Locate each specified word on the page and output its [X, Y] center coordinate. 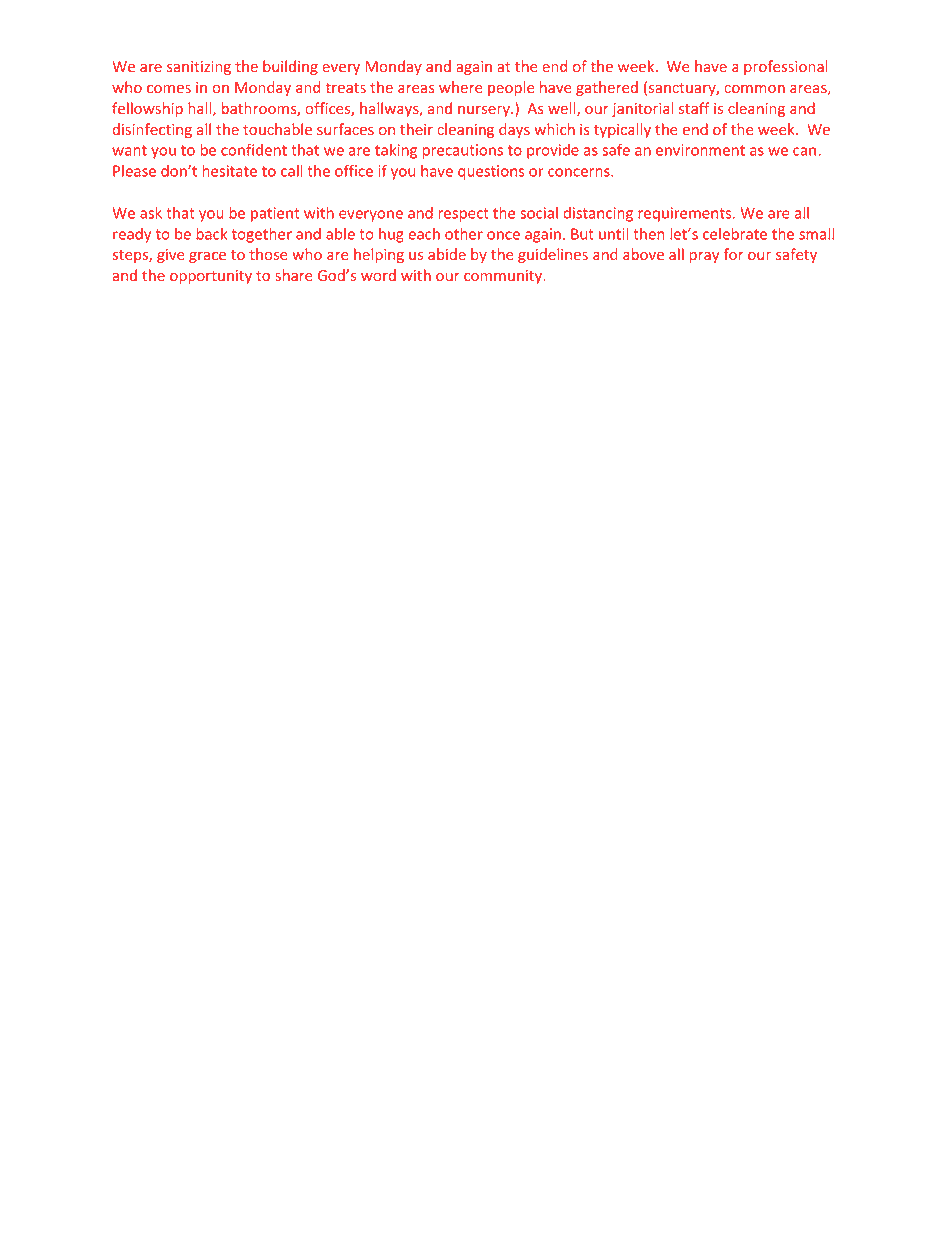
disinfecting [152, 130]
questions [491, 172]
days [514, 130]
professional [786, 67]
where [460, 87]
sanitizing [199, 68]
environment [700, 150]
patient [275, 214]
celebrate [735, 233]
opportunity [211, 277]
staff [694, 108]
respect [463, 215]
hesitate [230, 171]
